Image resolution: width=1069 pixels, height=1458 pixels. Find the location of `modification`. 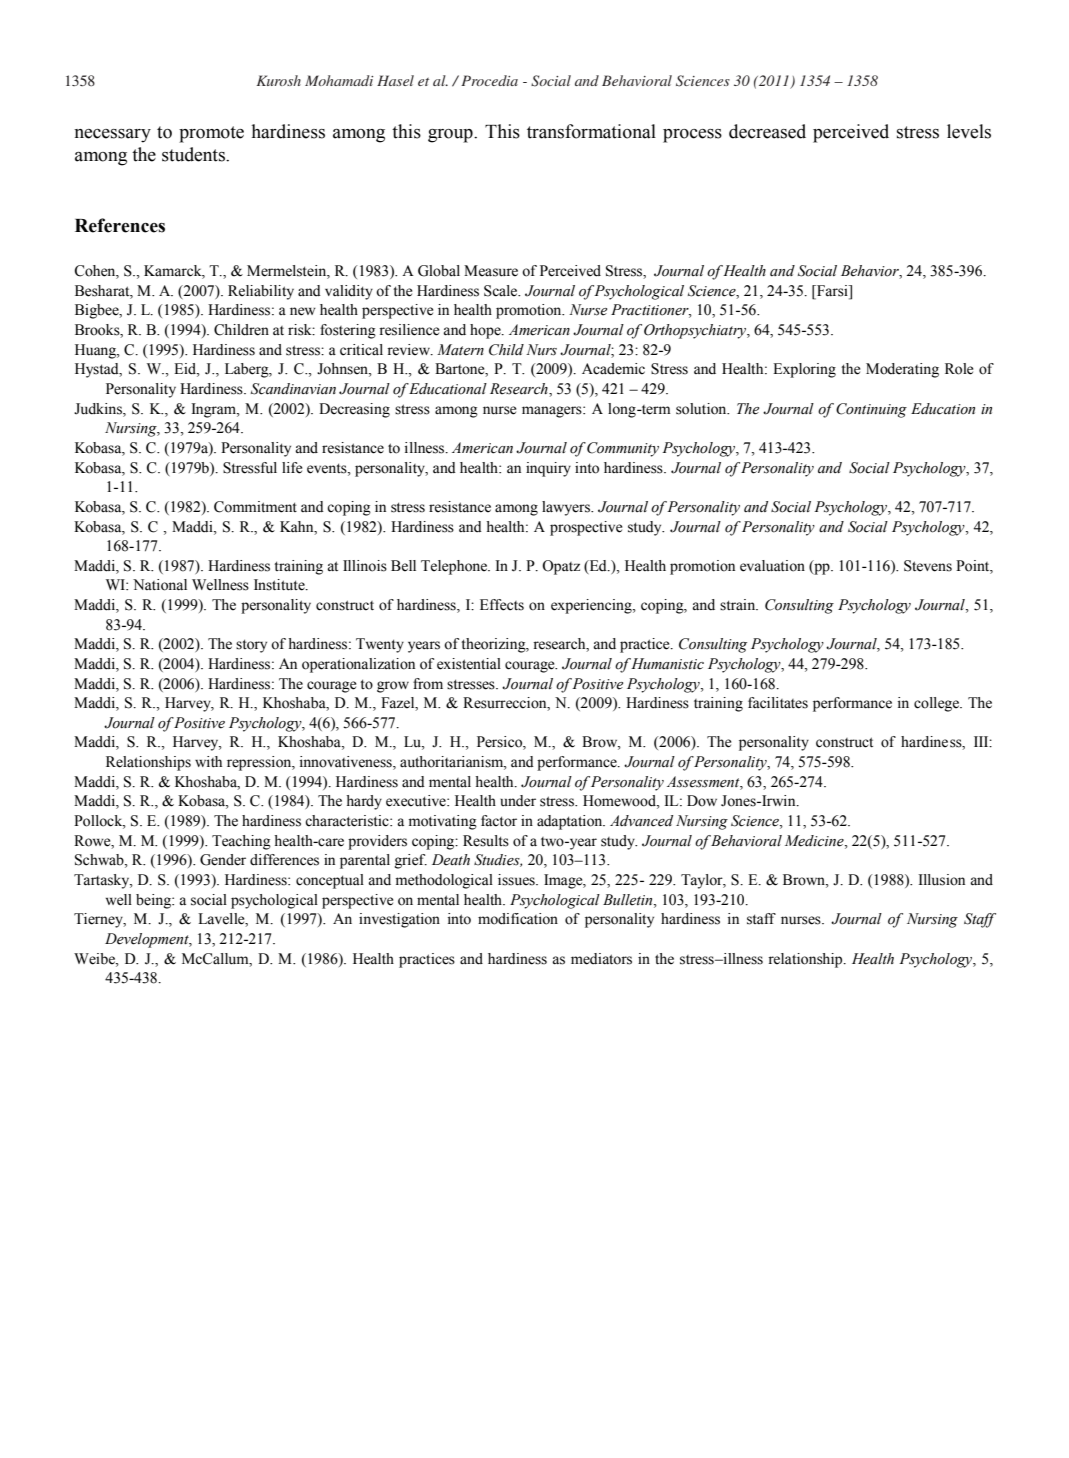

modification is located at coordinates (518, 919).
